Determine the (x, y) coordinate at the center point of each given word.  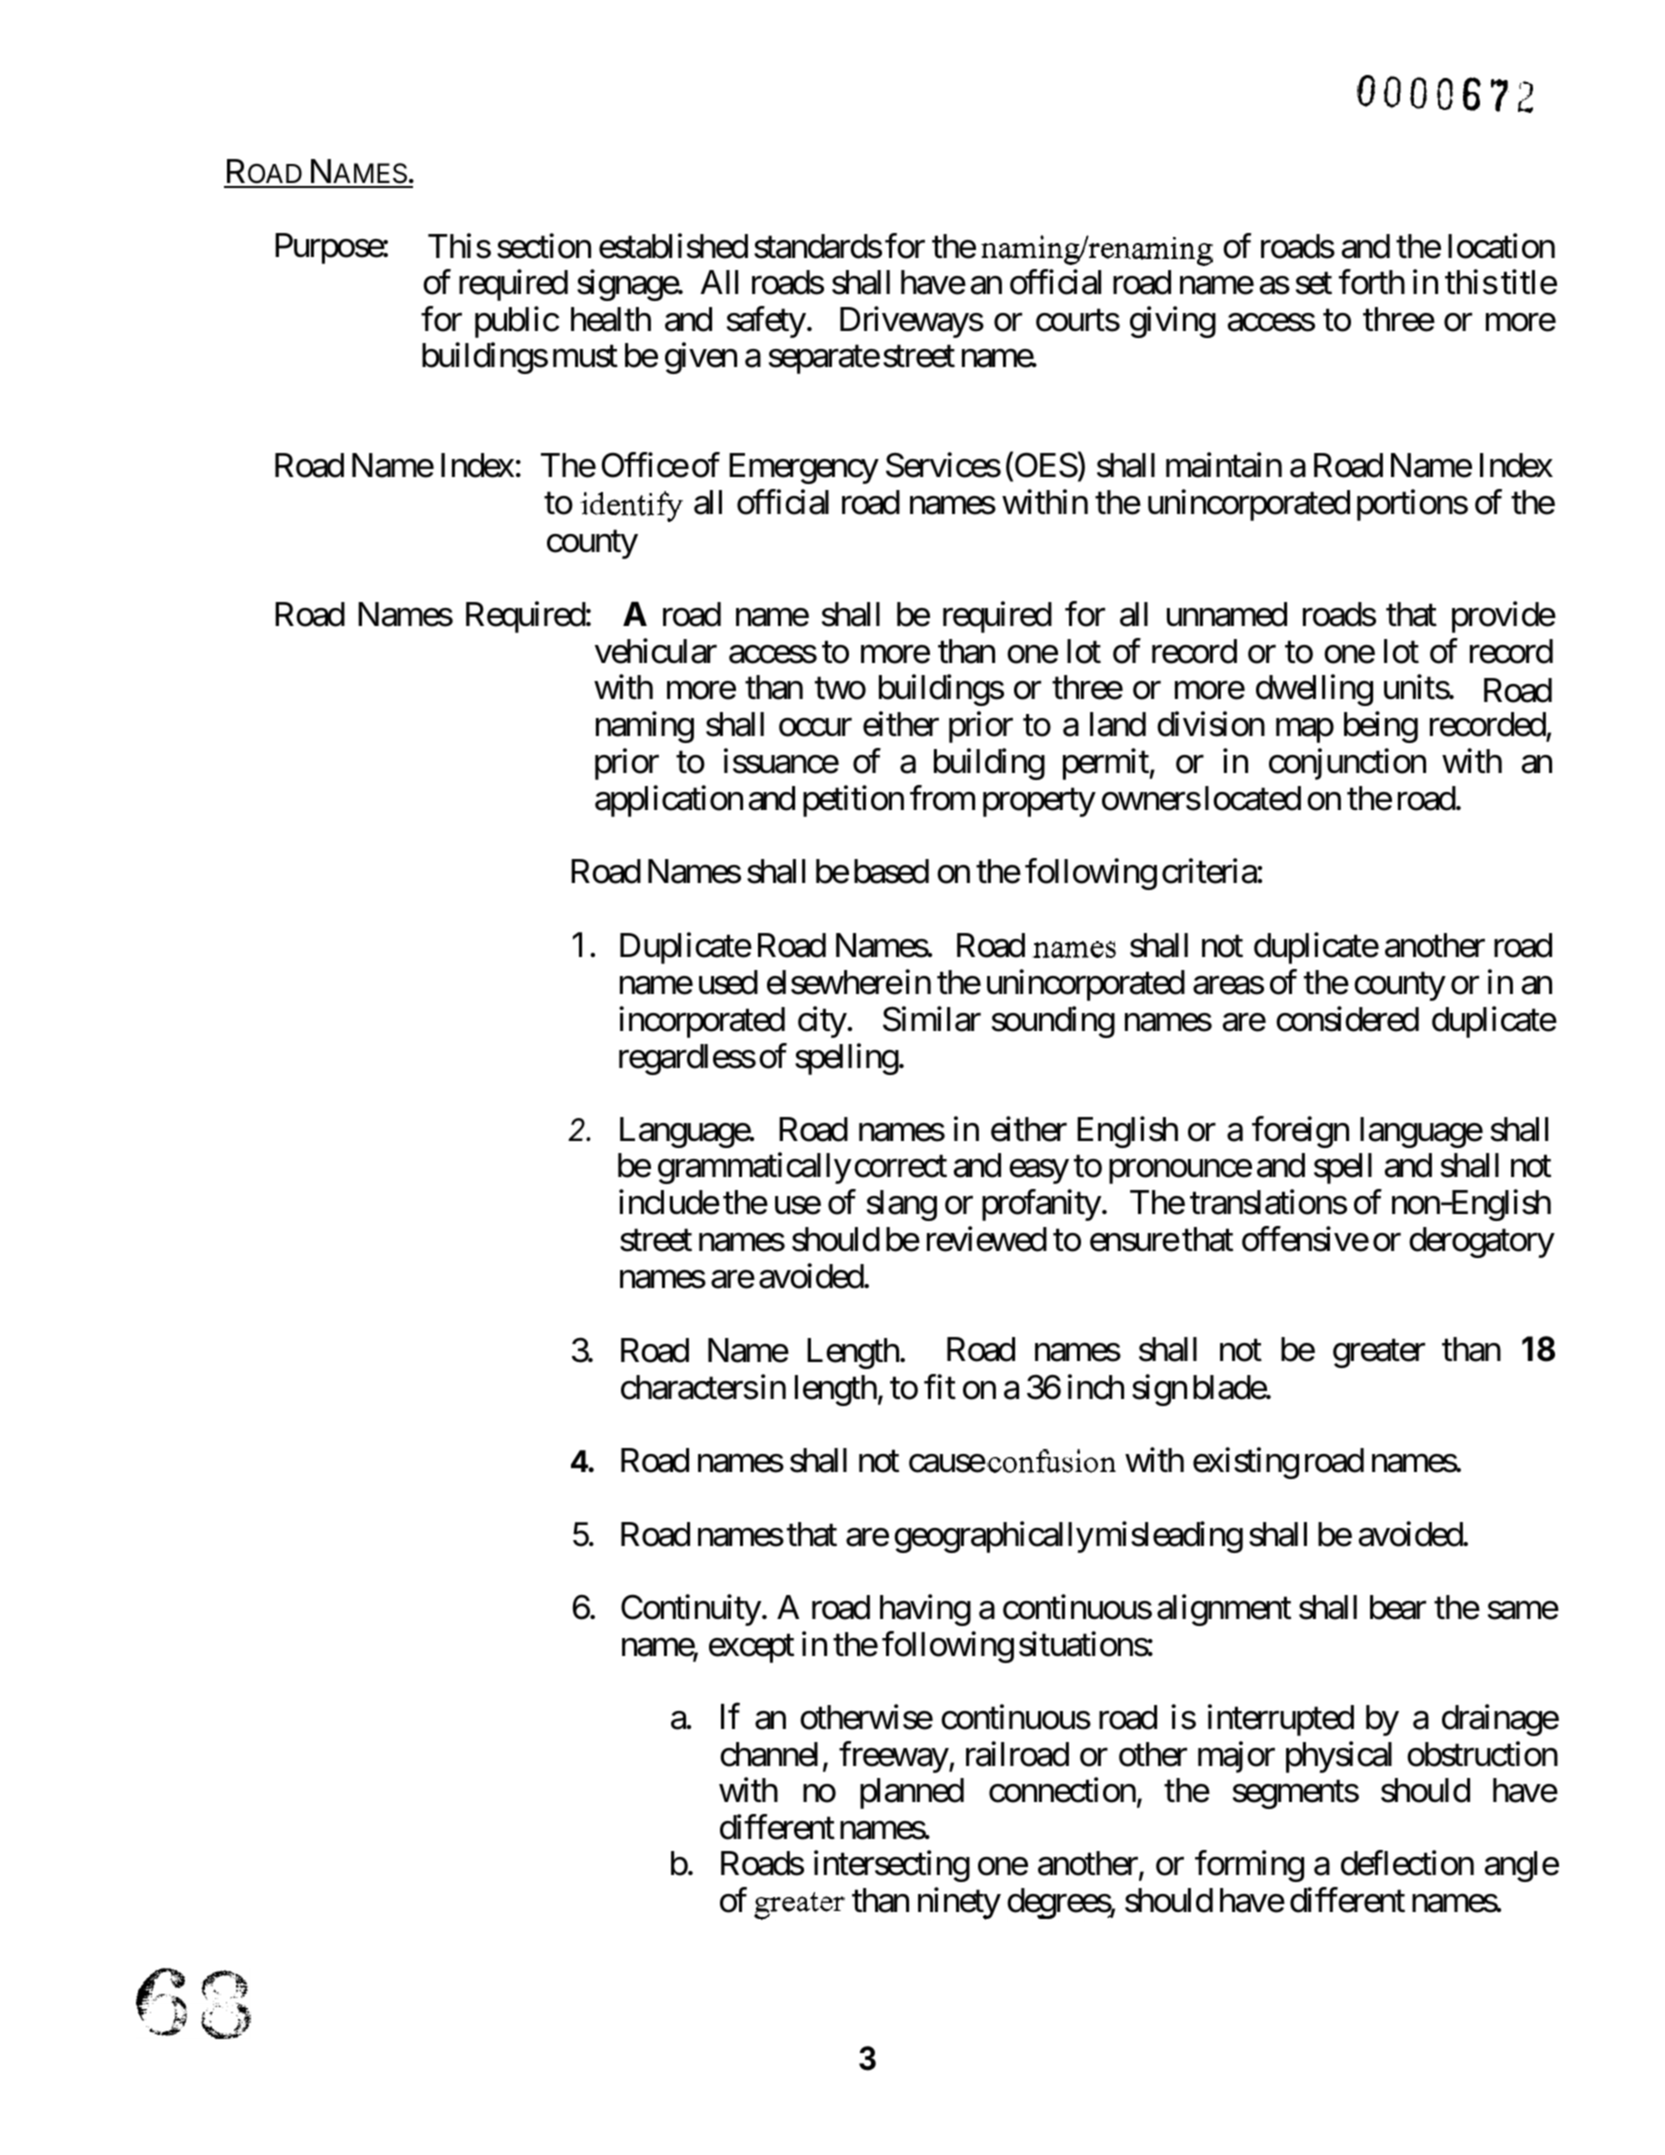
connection (1062, 1790)
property (1039, 803)
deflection (1407, 1863)
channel (769, 1754)
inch (1096, 1387)
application (669, 801)
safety (766, 322)
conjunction (1347, 764)
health (611, 319)
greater (1379, 1354)
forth (1372, 282)
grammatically (754, 1168)
